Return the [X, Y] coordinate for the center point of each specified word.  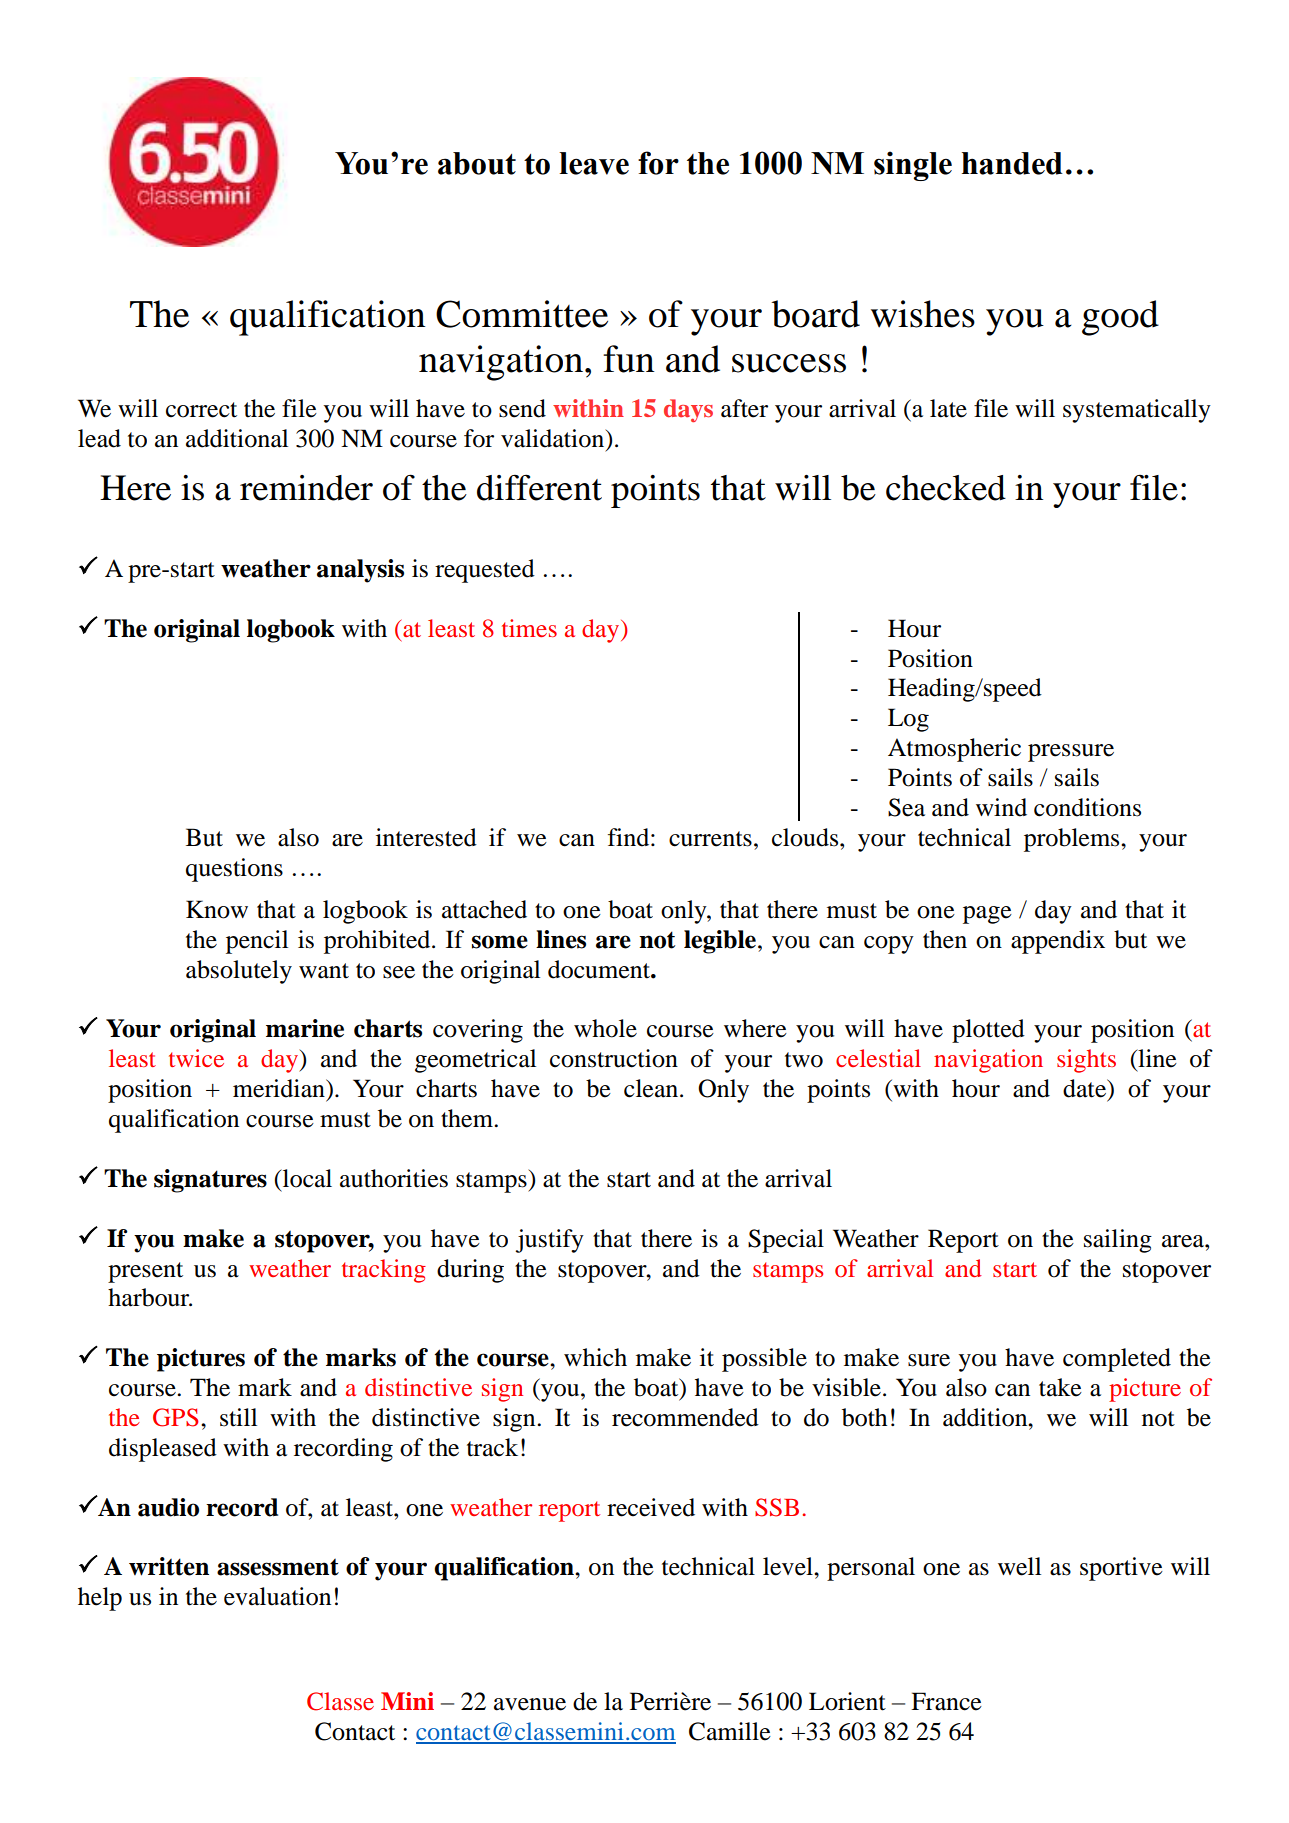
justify [549, 1241]
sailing [1118, 1241]
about [477, 163]
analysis [360, 571]
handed [1012, 163]
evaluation [277, 1596]
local [306, 1178]
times [529, 628]
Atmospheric [954, 750]
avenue [530, 1704]
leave [594, 163]
